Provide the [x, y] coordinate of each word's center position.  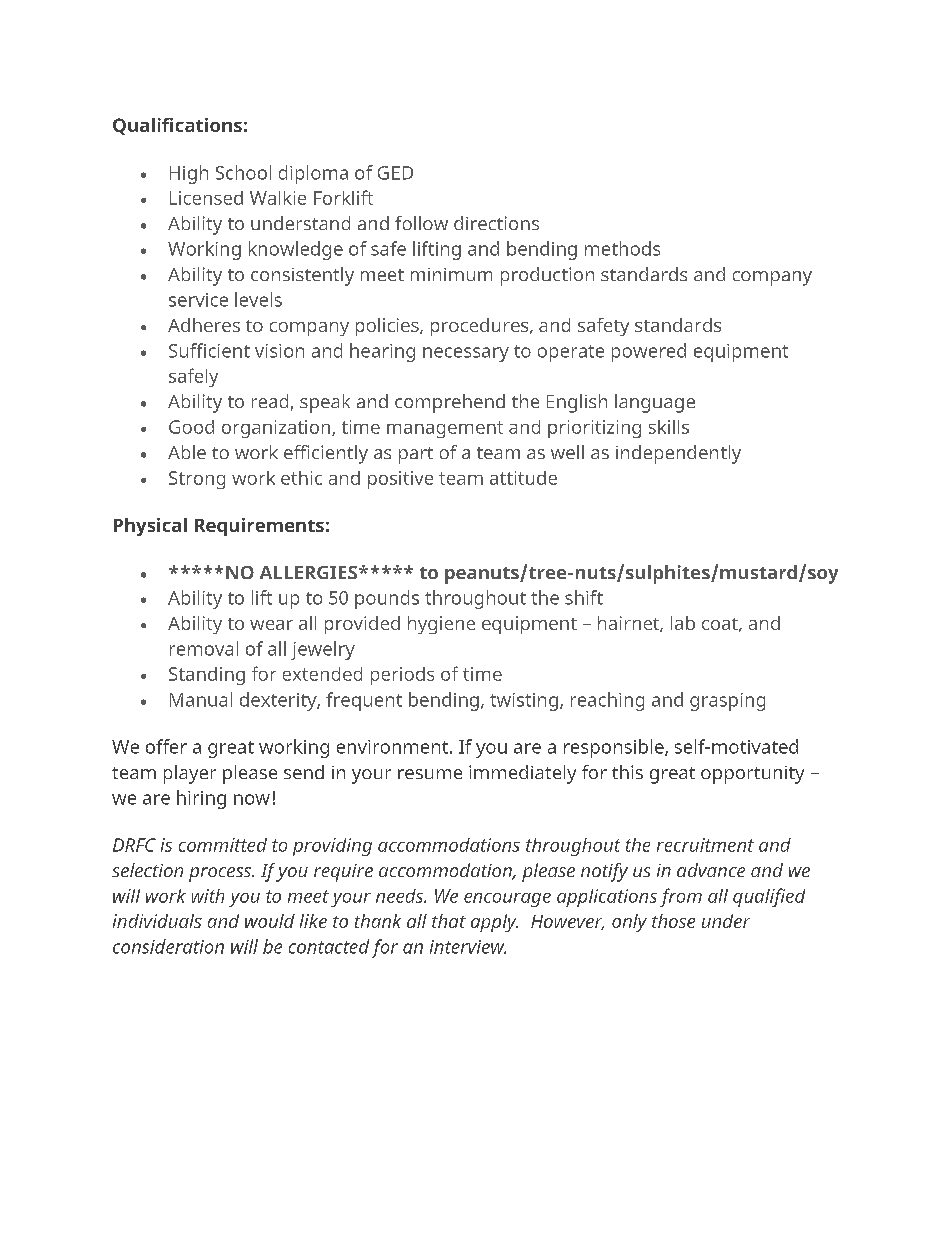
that [449, 921]
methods [622, 248]
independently [678, 454]
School [243, 172]
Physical [150, 527]
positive [400, 480]
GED [395, 173]
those [673, 921]
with [208, 896]
